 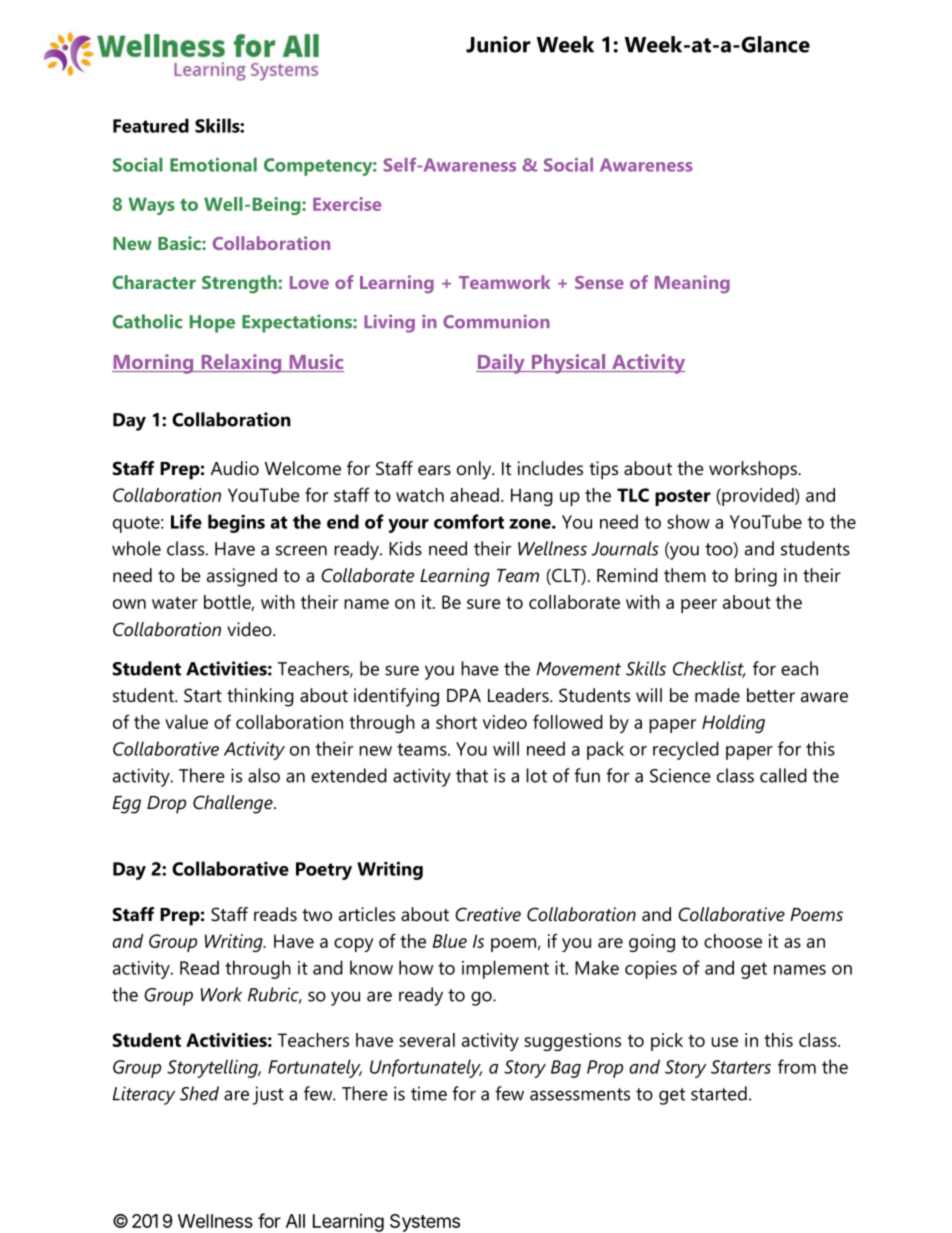 I want to click on Audio, so click(x=235, y=468).
